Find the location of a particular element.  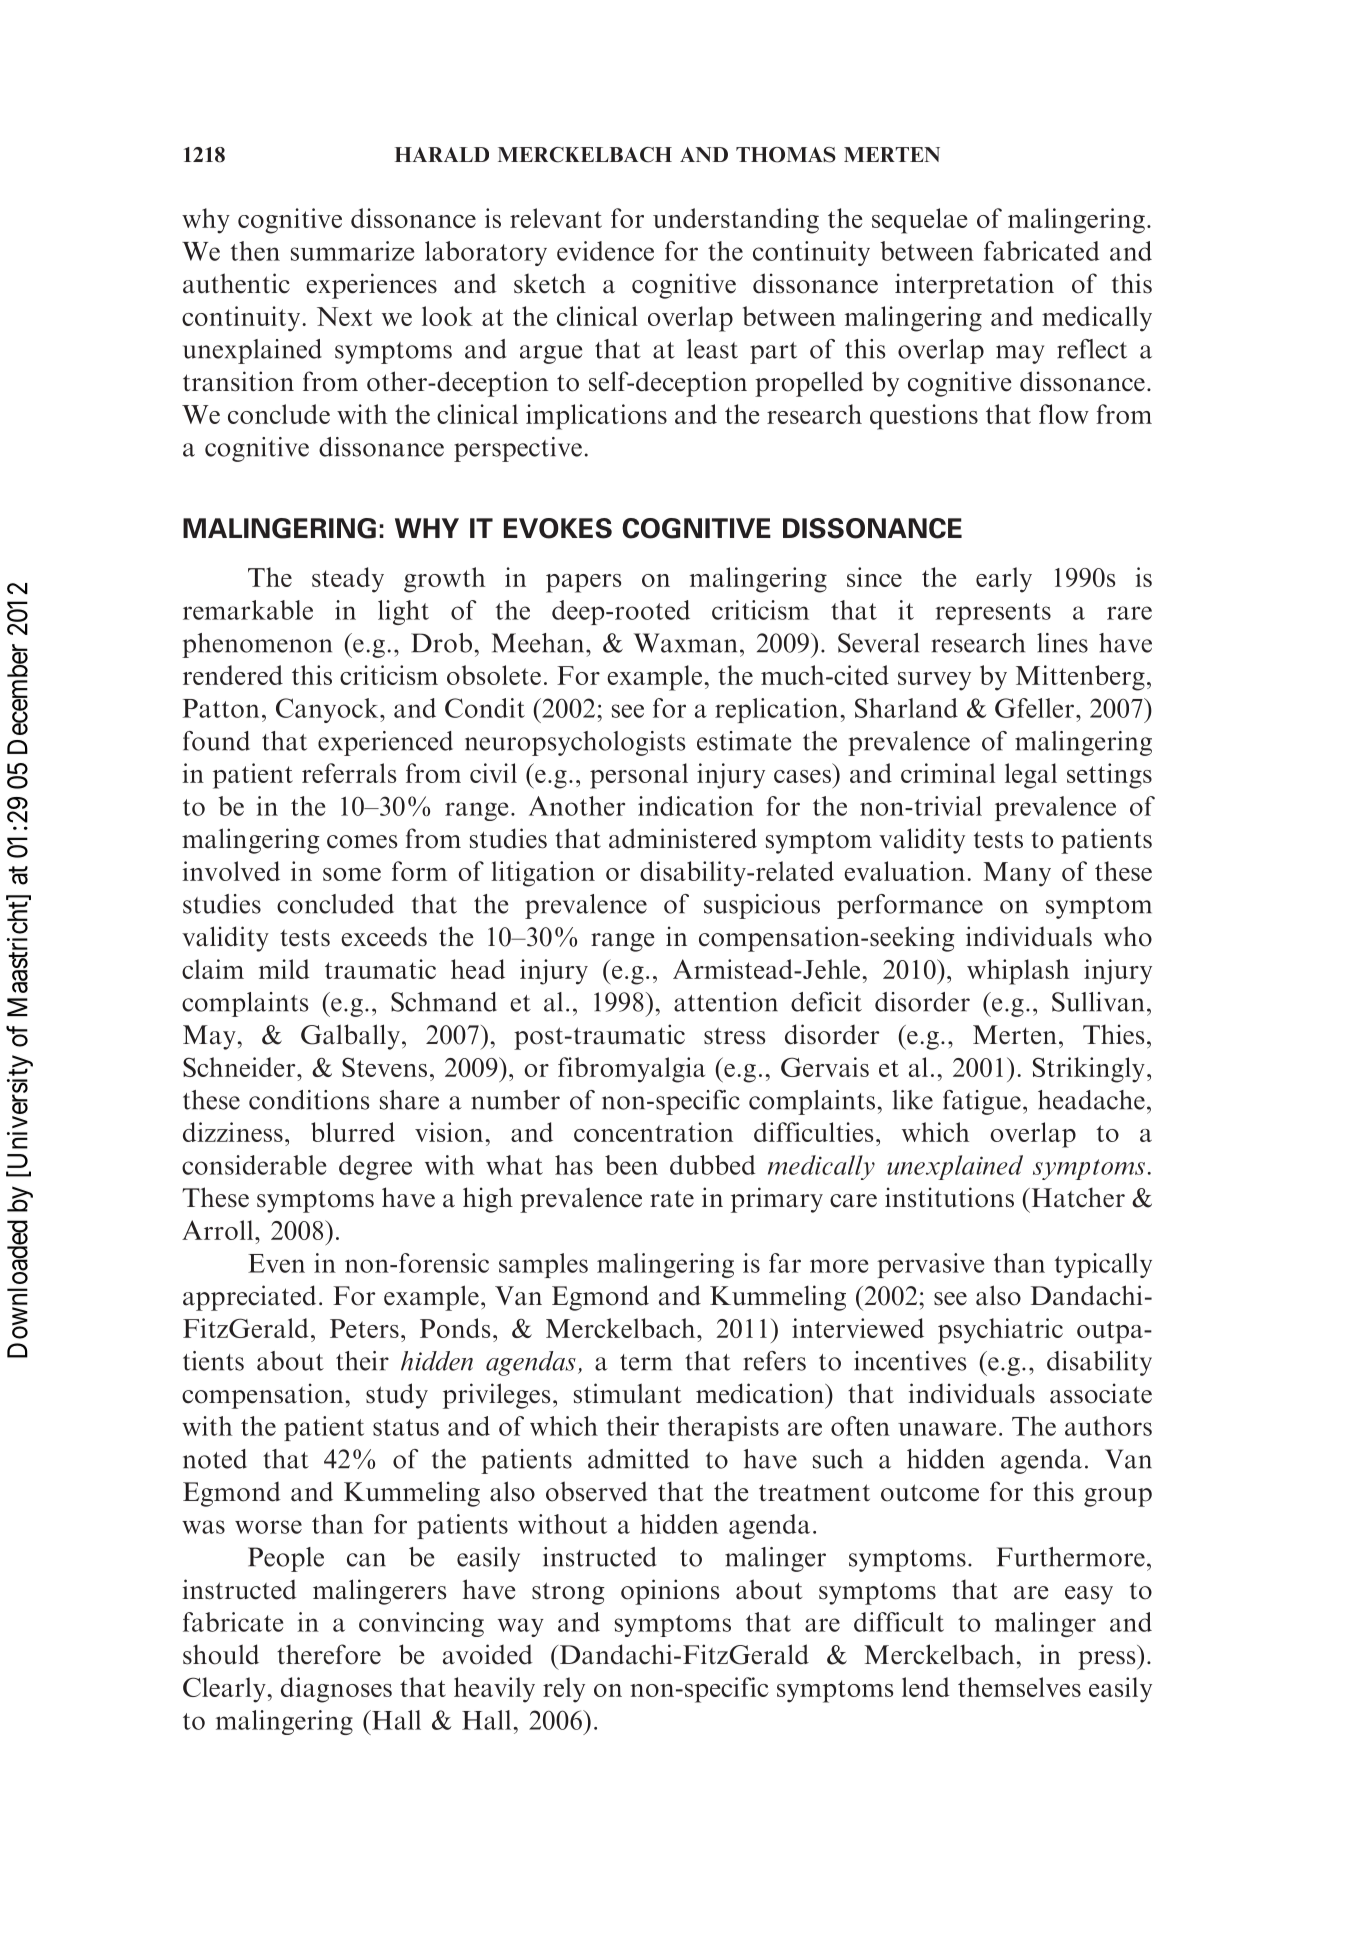

represents is located at coordinates (993, 614).
